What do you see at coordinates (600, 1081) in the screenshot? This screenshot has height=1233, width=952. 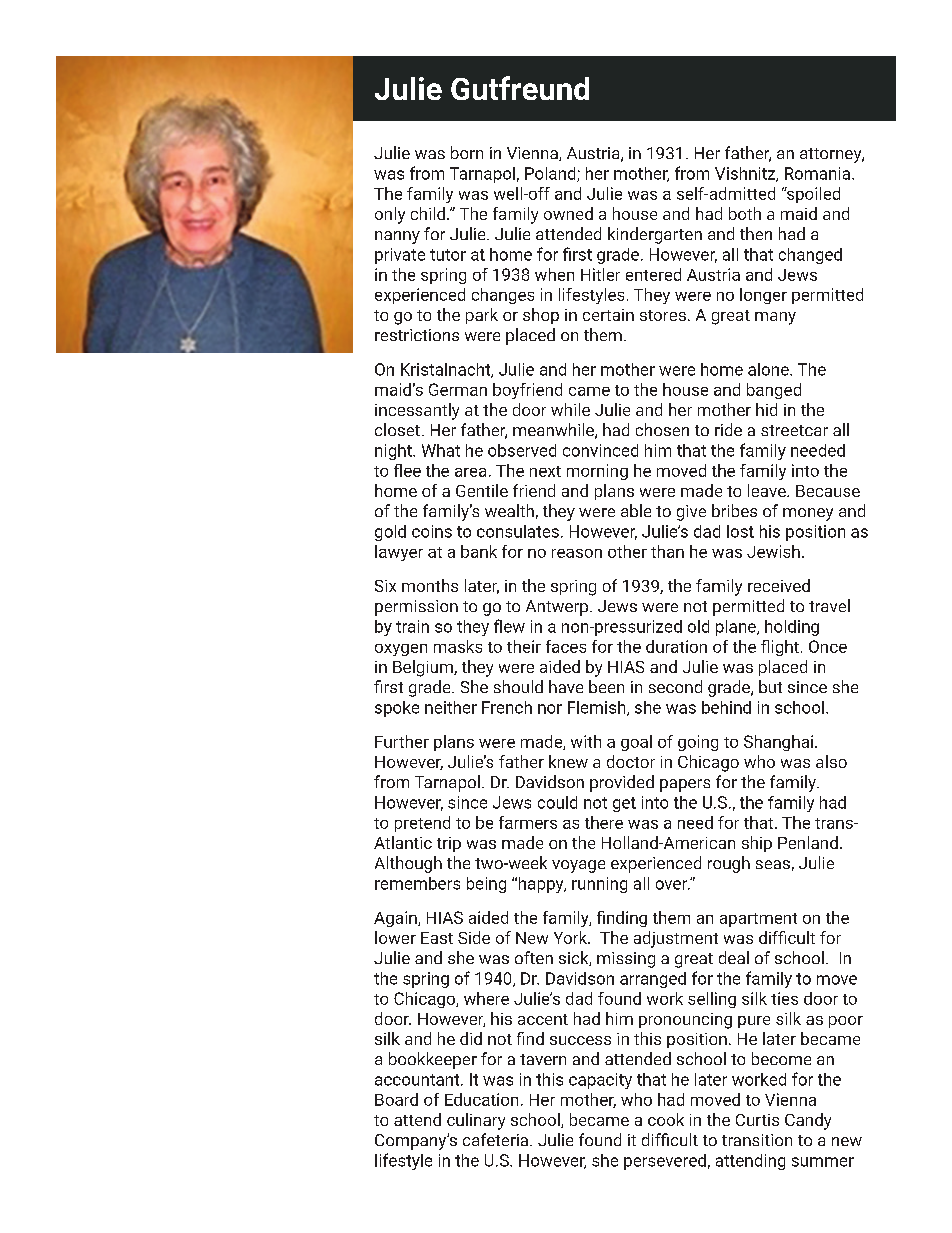 I see `capacity` at bounding box center [600, 1081].
